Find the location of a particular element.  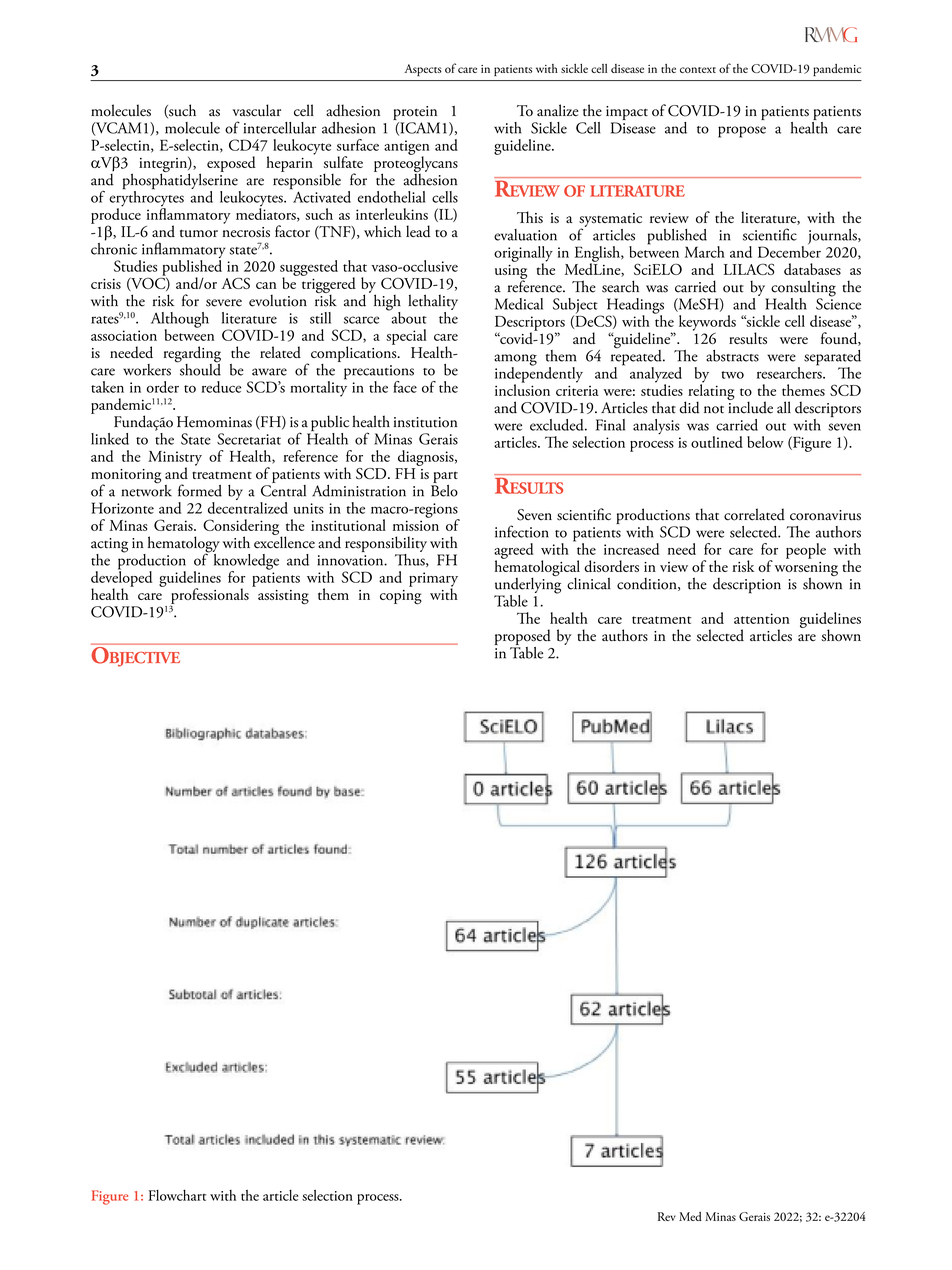

Ministry is located at coordinates (175, 459).
